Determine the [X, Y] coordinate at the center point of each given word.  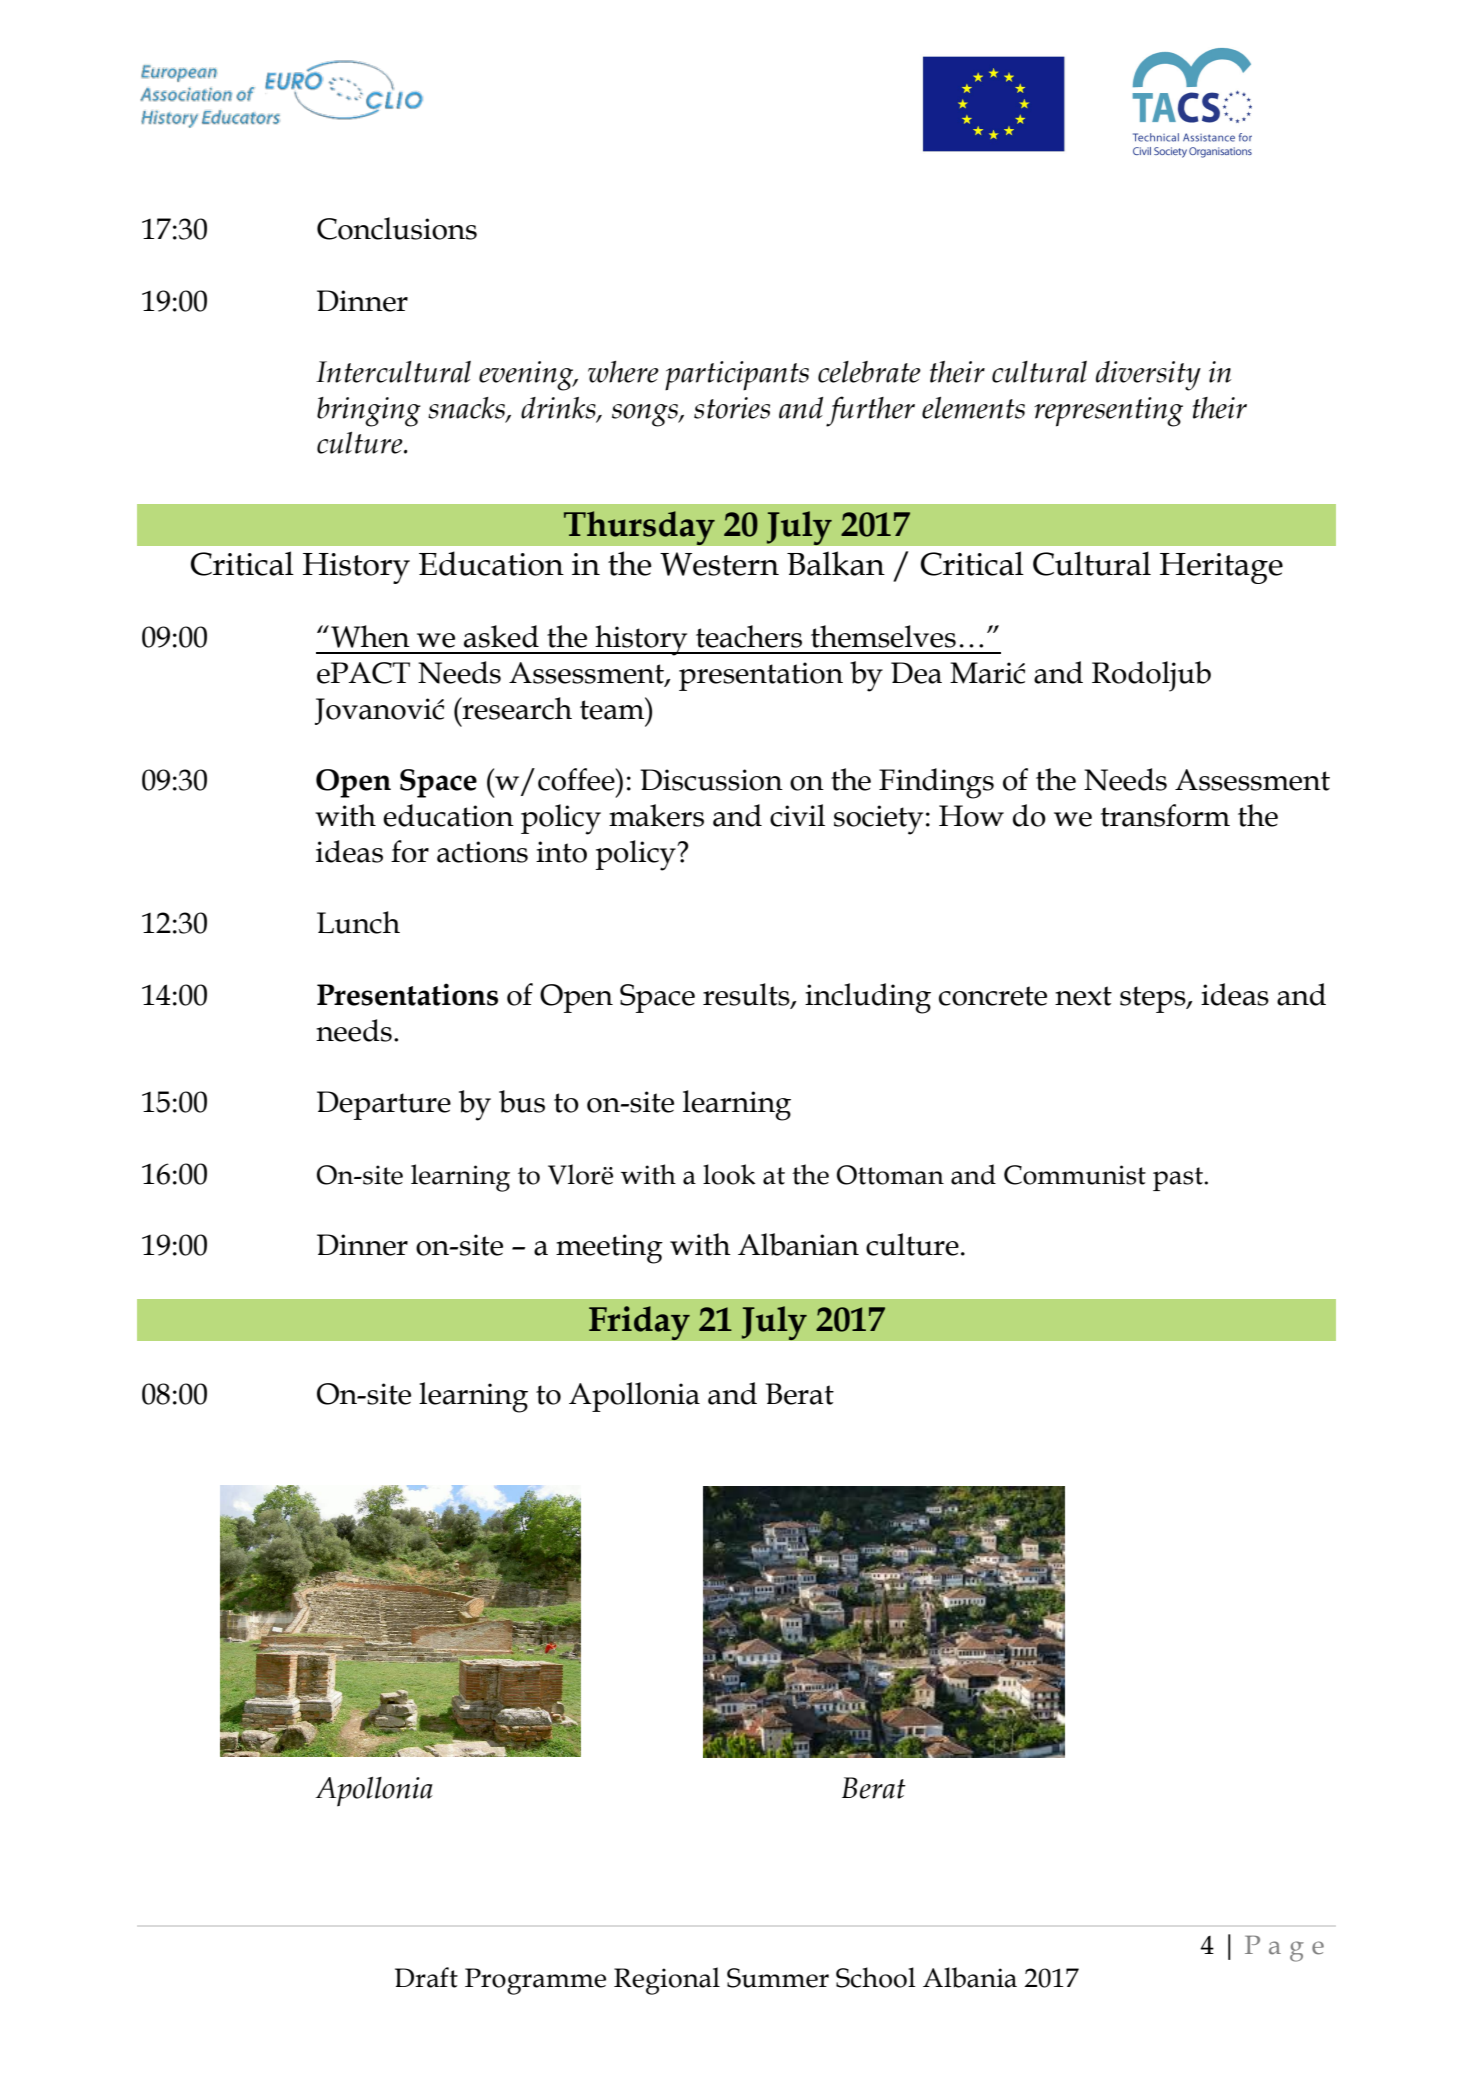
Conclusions [397, 228]
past [1179, 1179]
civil [797, 815]
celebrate [869, 372]
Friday [639, 1323]
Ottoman [890, 1175]
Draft [426, 1977]
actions [482, 852]
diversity [1148, 376]
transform [1165, 815]
